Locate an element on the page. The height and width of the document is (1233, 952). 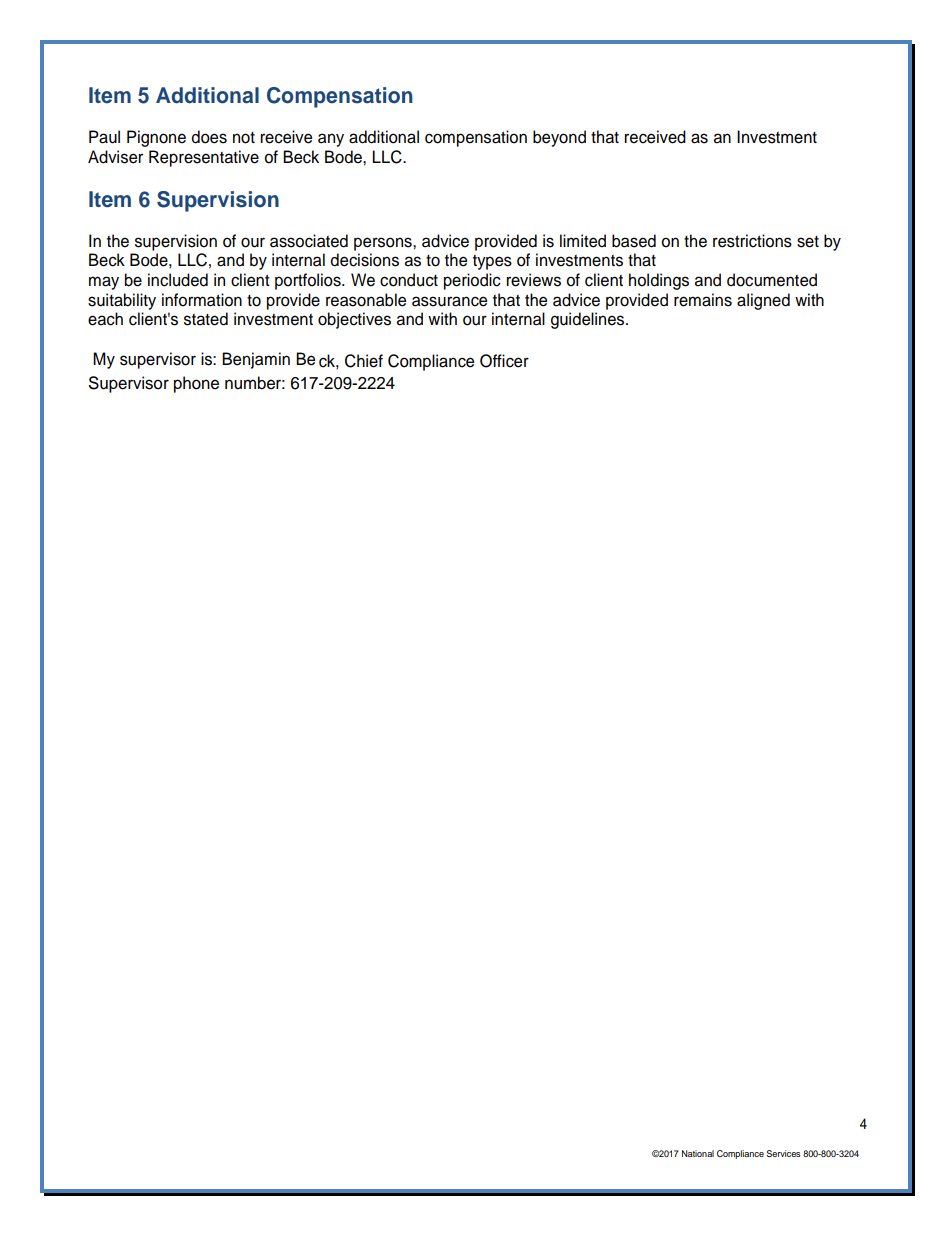
National is located at coordinates (698, 1153).
